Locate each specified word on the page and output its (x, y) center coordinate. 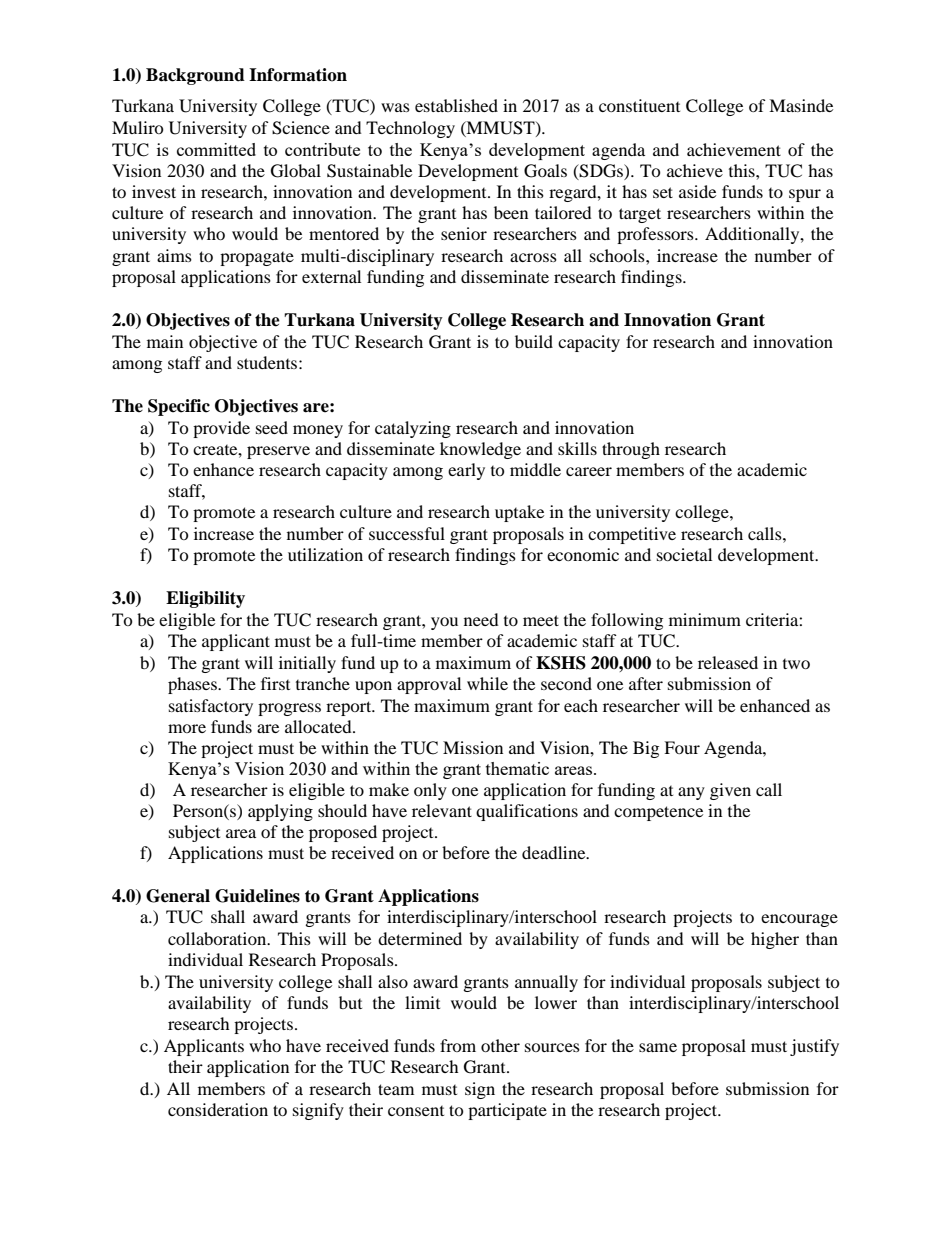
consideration (218, 1109)
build (534, 341)
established (456, 105)
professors (656, 235)
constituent (639, 105)
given (730, 791)
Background (195, 76)
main (165, 341)
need (481, 619)
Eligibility (205, 599)
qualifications (527, 812)
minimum (705, 619)
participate (507, 1111)
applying (280, 812)
